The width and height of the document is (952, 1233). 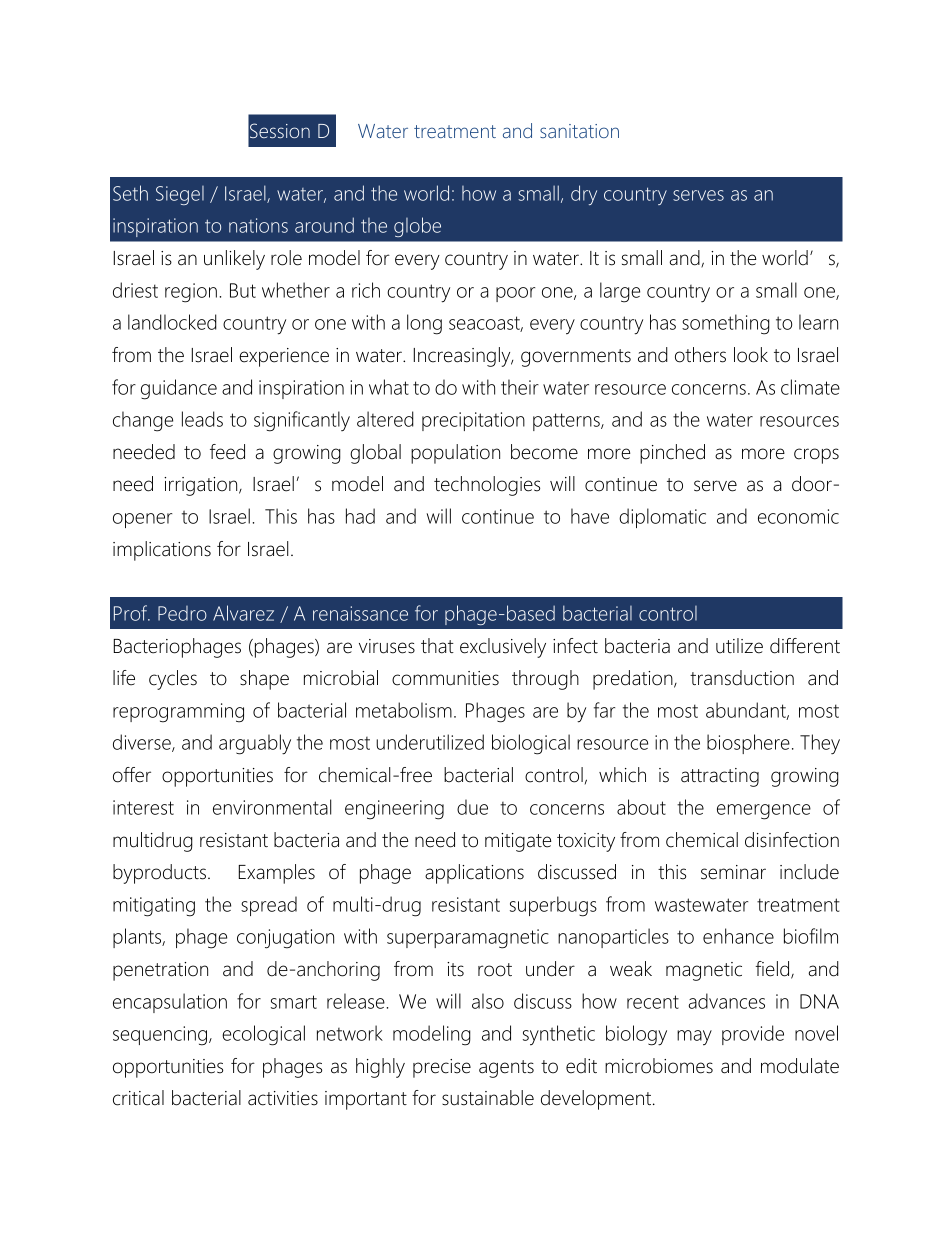 I want to click on due, so click(x=472, y=807).
